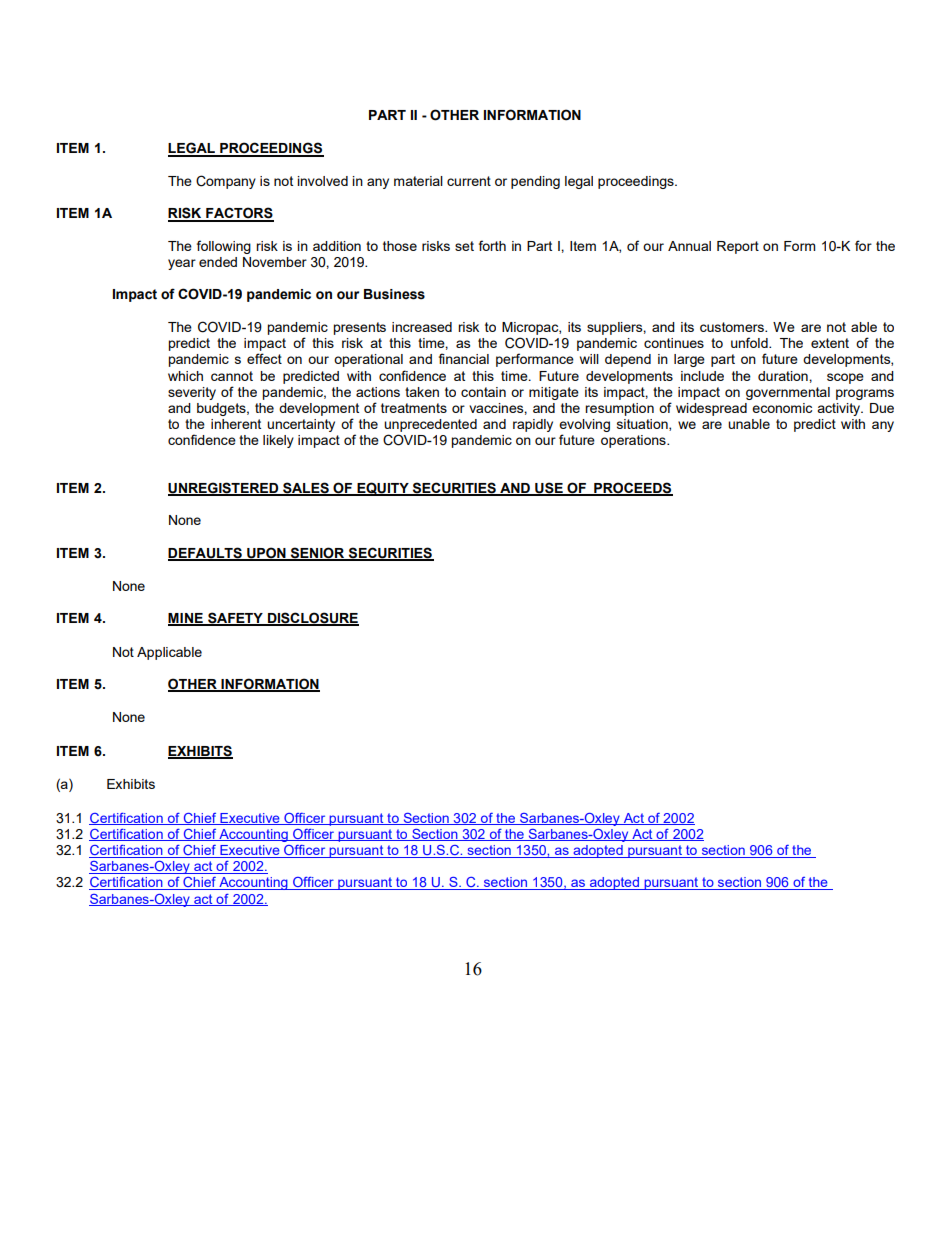 Image resolution: width=952 pixels, height=1233 pixels. What do you see at coordinates (738, 247) in the page?
I see `Report` at bounding box center [738, 247].
